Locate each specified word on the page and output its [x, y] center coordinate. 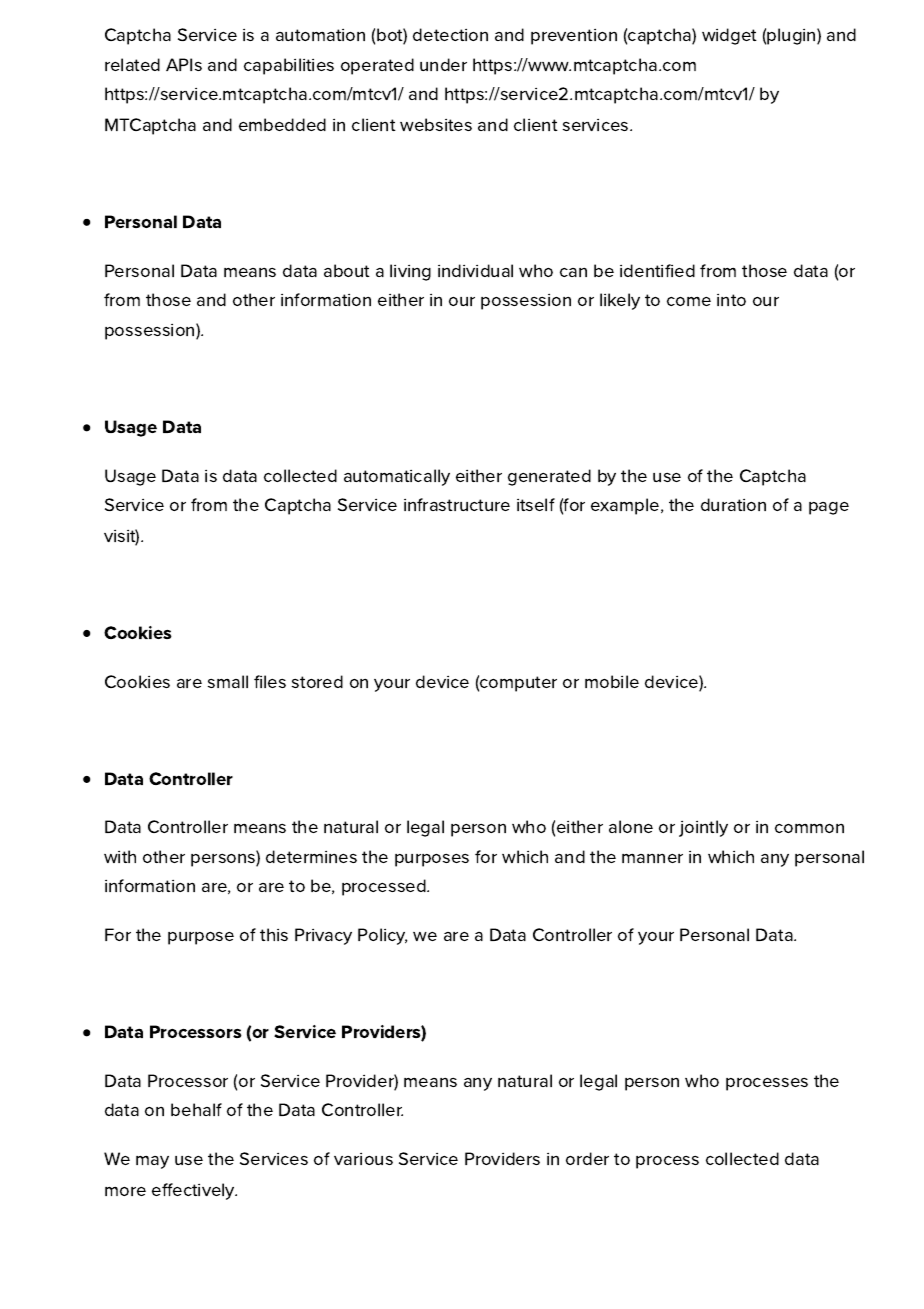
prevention [574, 37]
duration [733, 504]
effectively [194, 1191]
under [443, 64]
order [587, 1158]
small [228, 681]
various [363, 1159]
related [132, 64]
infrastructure [457, 504]
